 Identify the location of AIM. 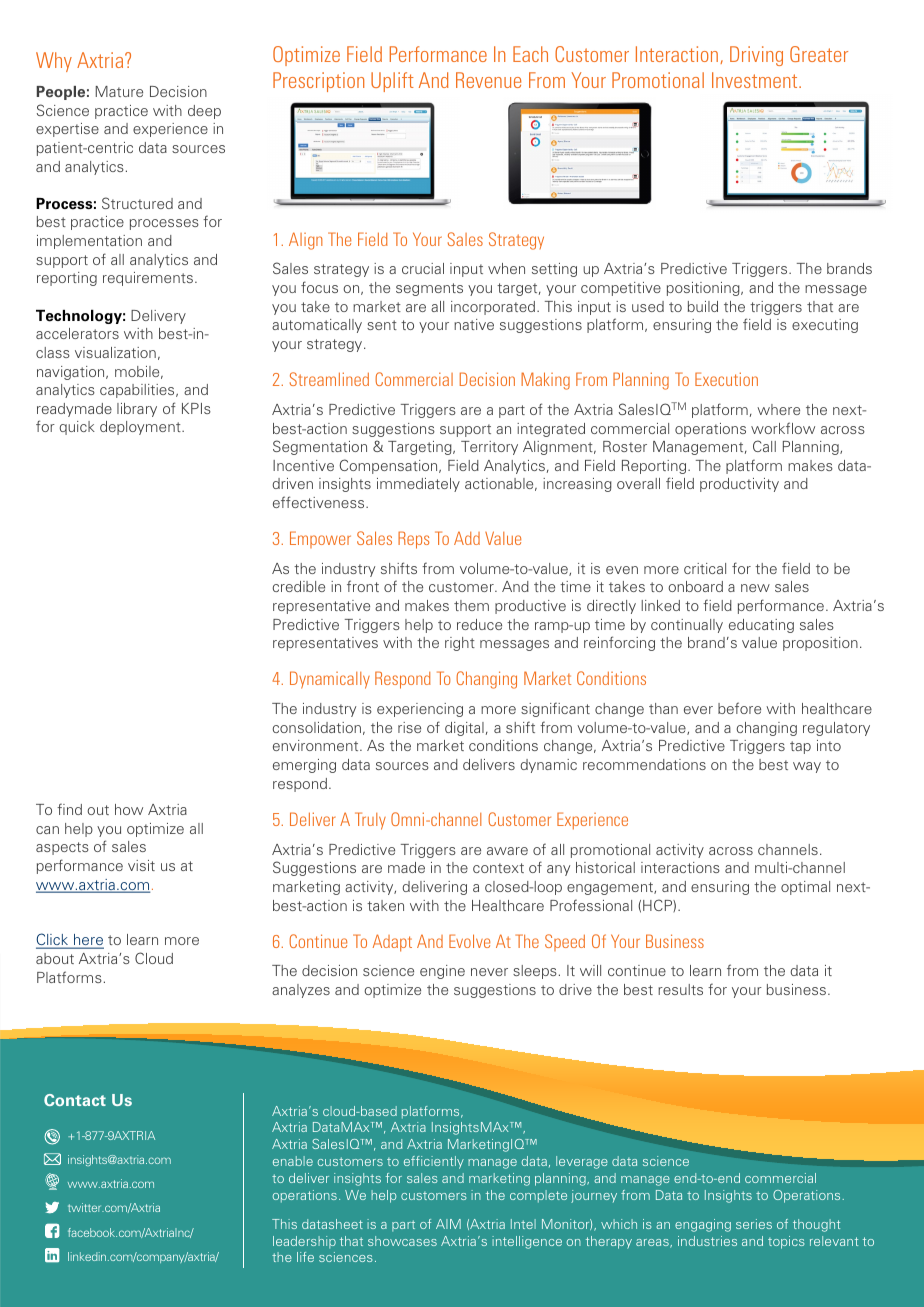
(448, 1224).
